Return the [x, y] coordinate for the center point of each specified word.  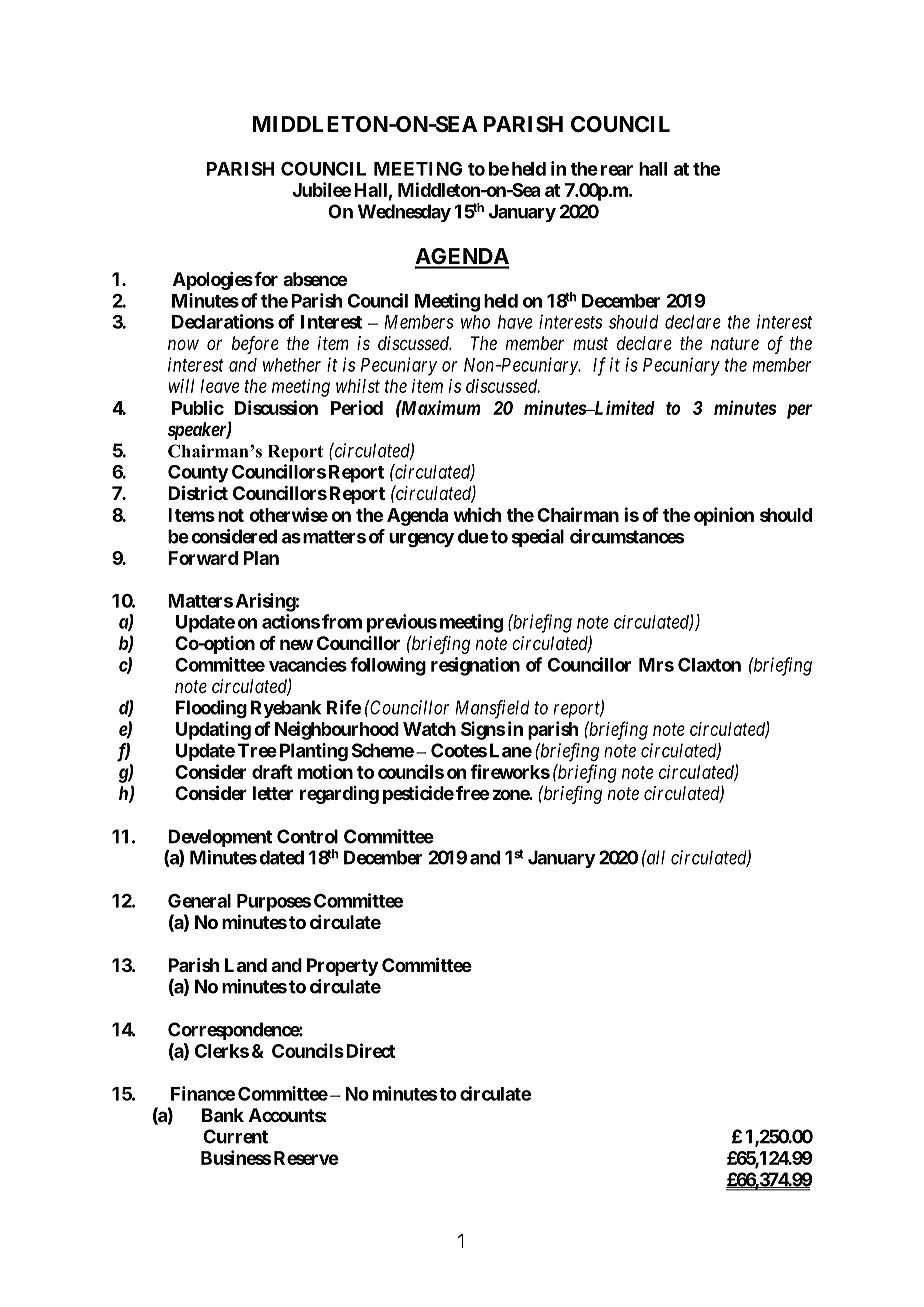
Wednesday [404, 213]
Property [342, 967]
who [475, 322]
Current [235, 1136]
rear [617, 170]
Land [246, 965]
